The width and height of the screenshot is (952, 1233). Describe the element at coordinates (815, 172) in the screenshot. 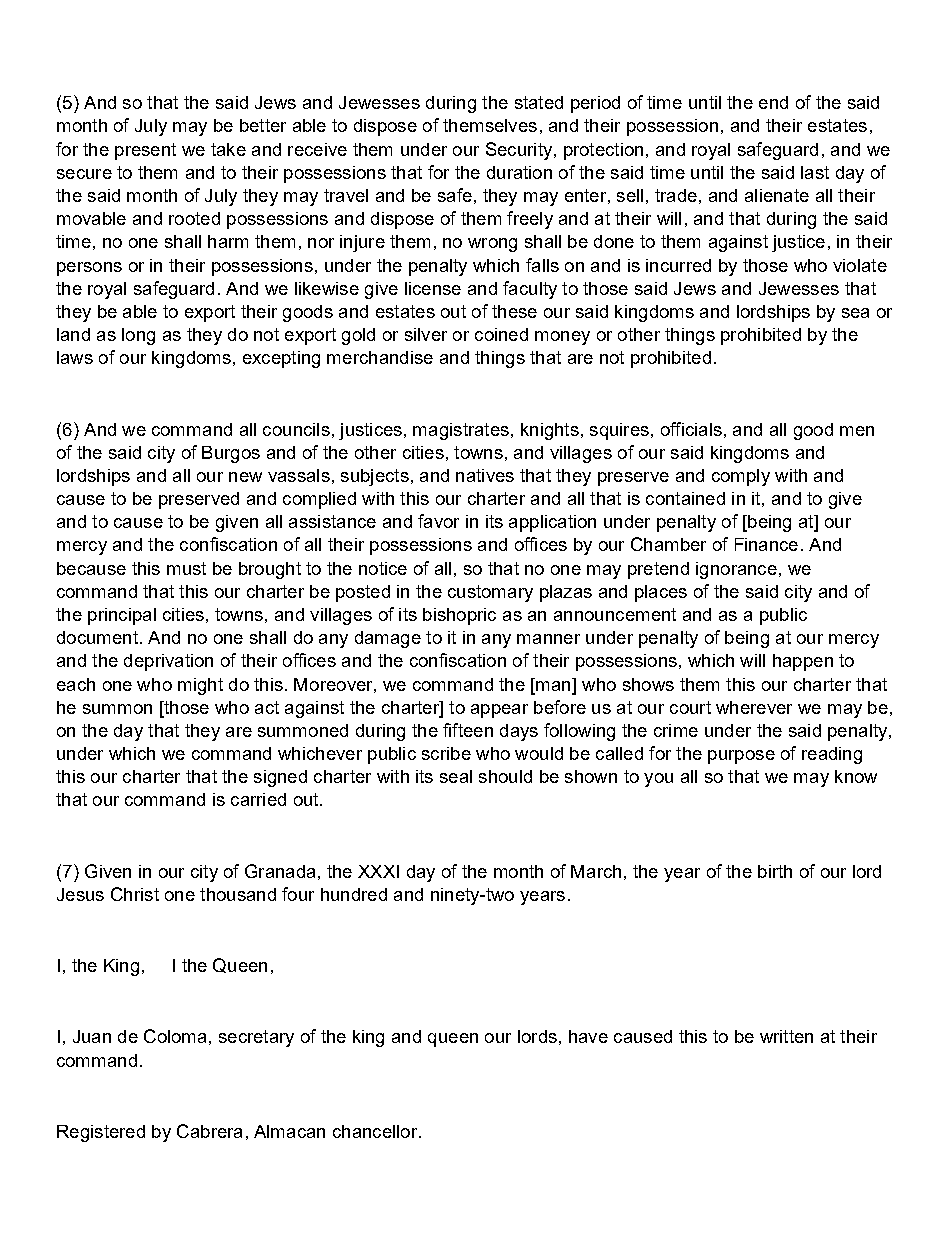

I see `last` at that location.
